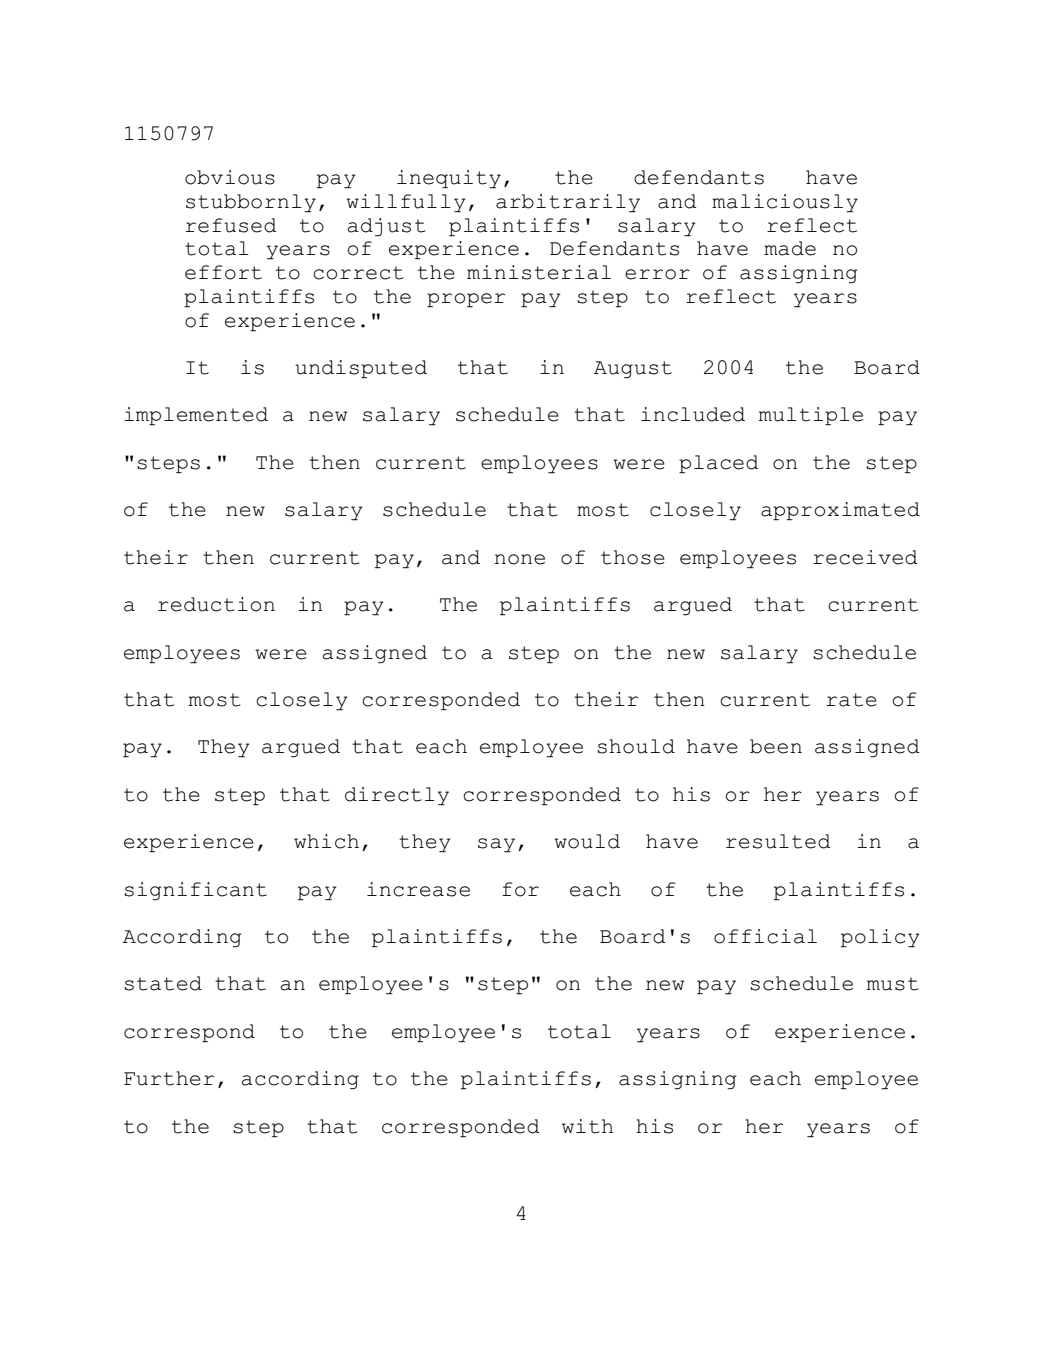 This image has height=1349, width=1043. I want to click on received, so click(865, 557).
